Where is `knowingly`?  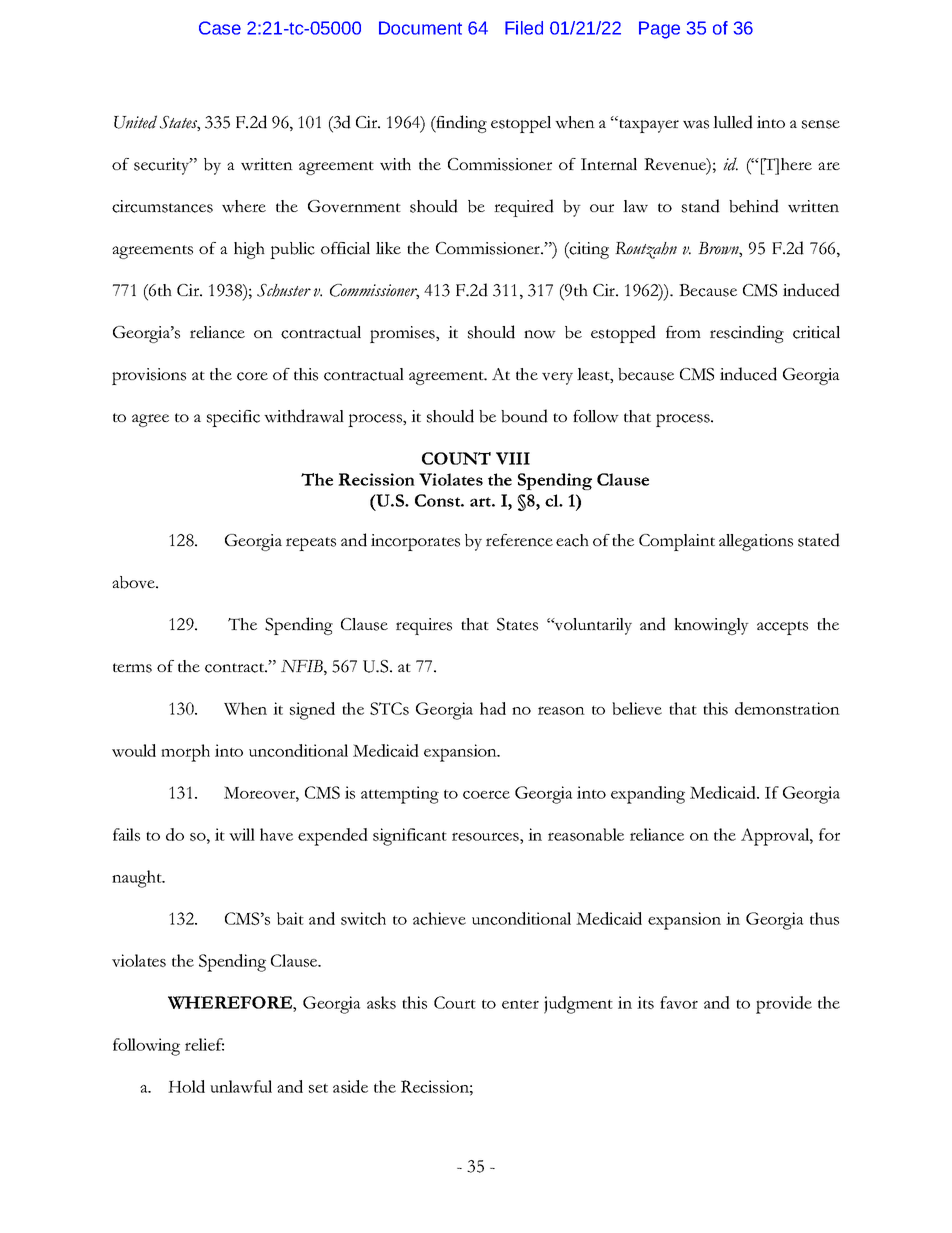 knowingly is located at coordinates (711, 626).
